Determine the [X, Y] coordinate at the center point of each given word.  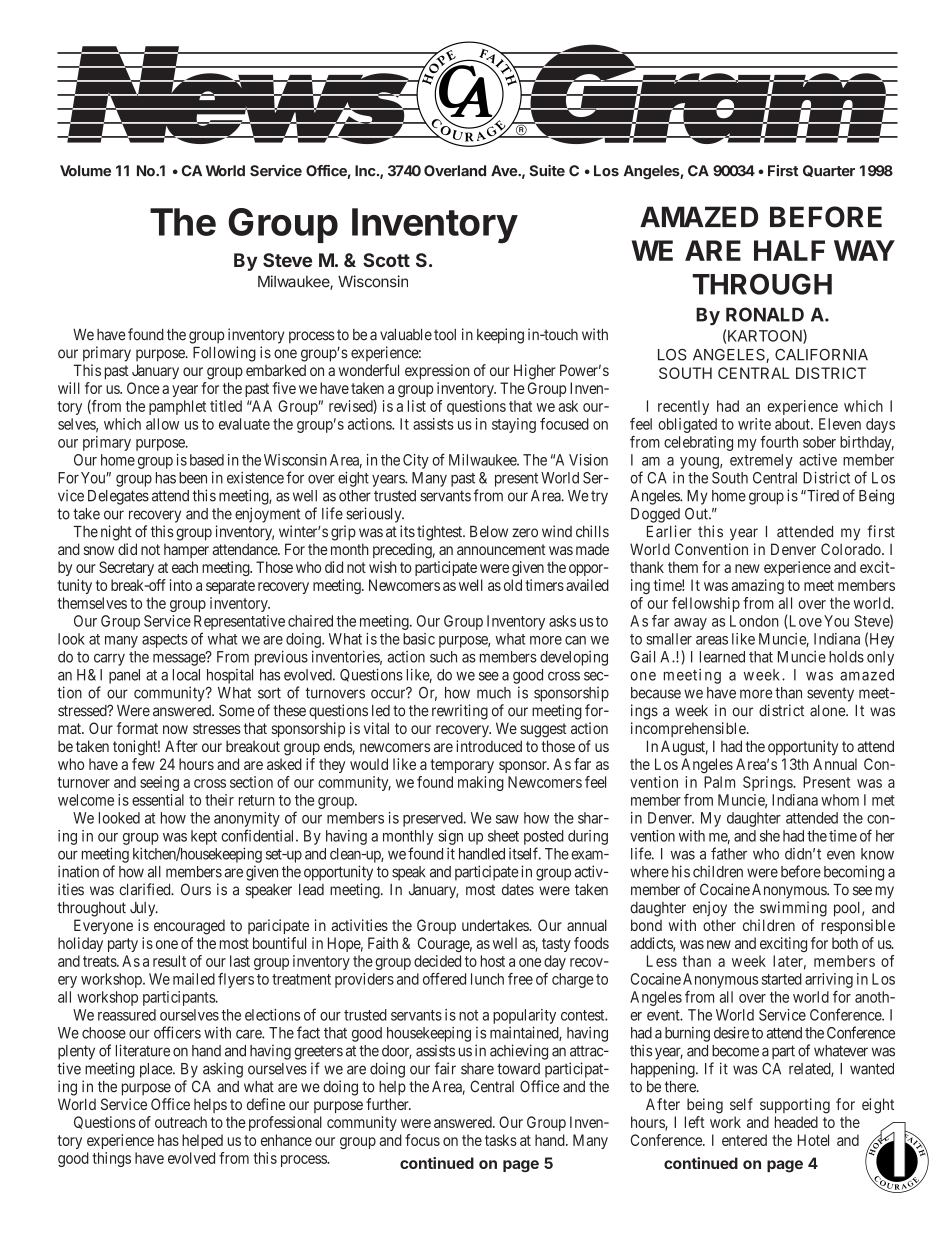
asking [223, 1070]
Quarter [829, 171]
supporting [795, 1106]
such [443, 657]
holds [846, 657]
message [180, 659]
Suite [547, 171]
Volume [85, 171]
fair [445, 1068]
